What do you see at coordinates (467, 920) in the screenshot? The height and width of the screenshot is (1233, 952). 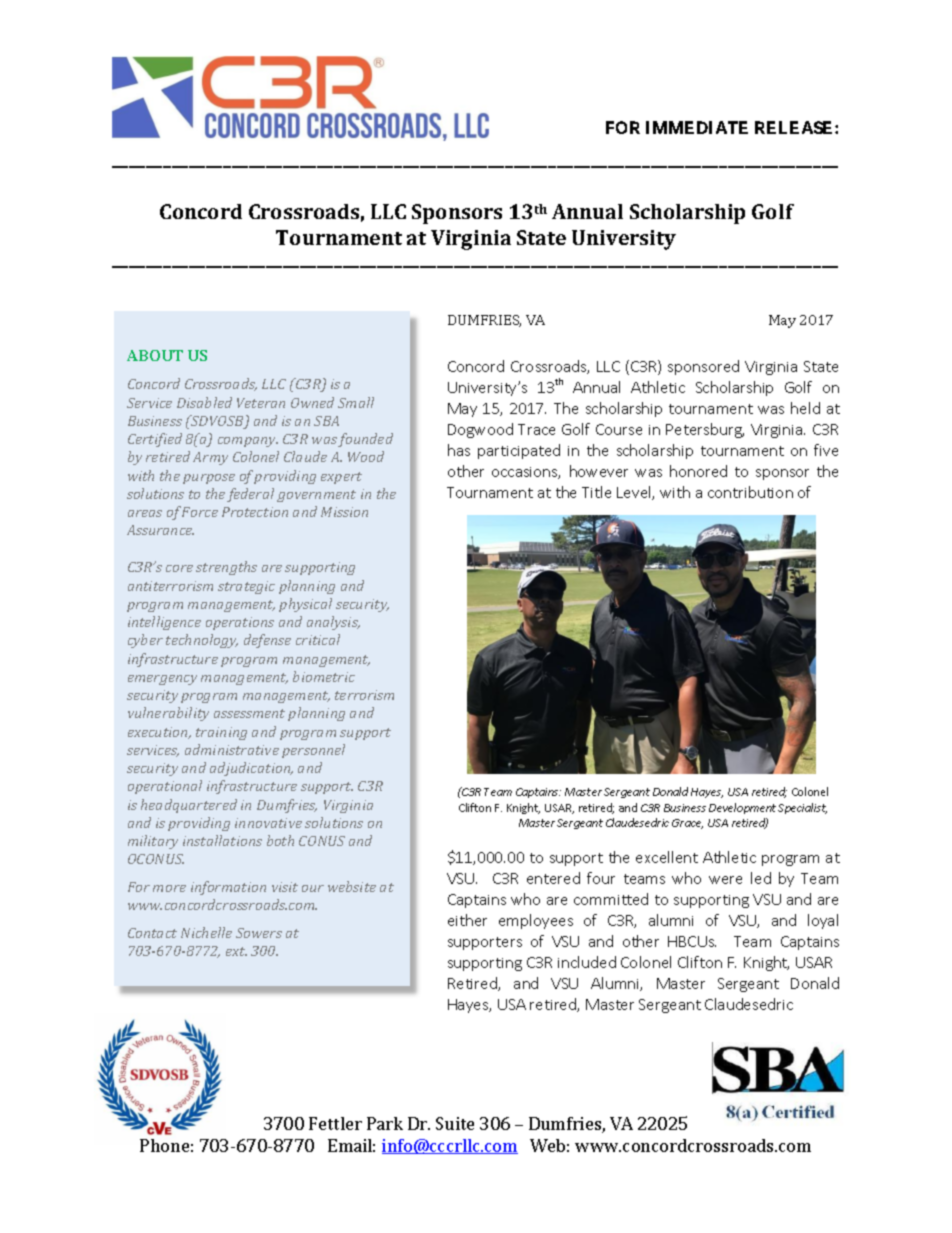 I see `either` at bounding box center [467, 920].
